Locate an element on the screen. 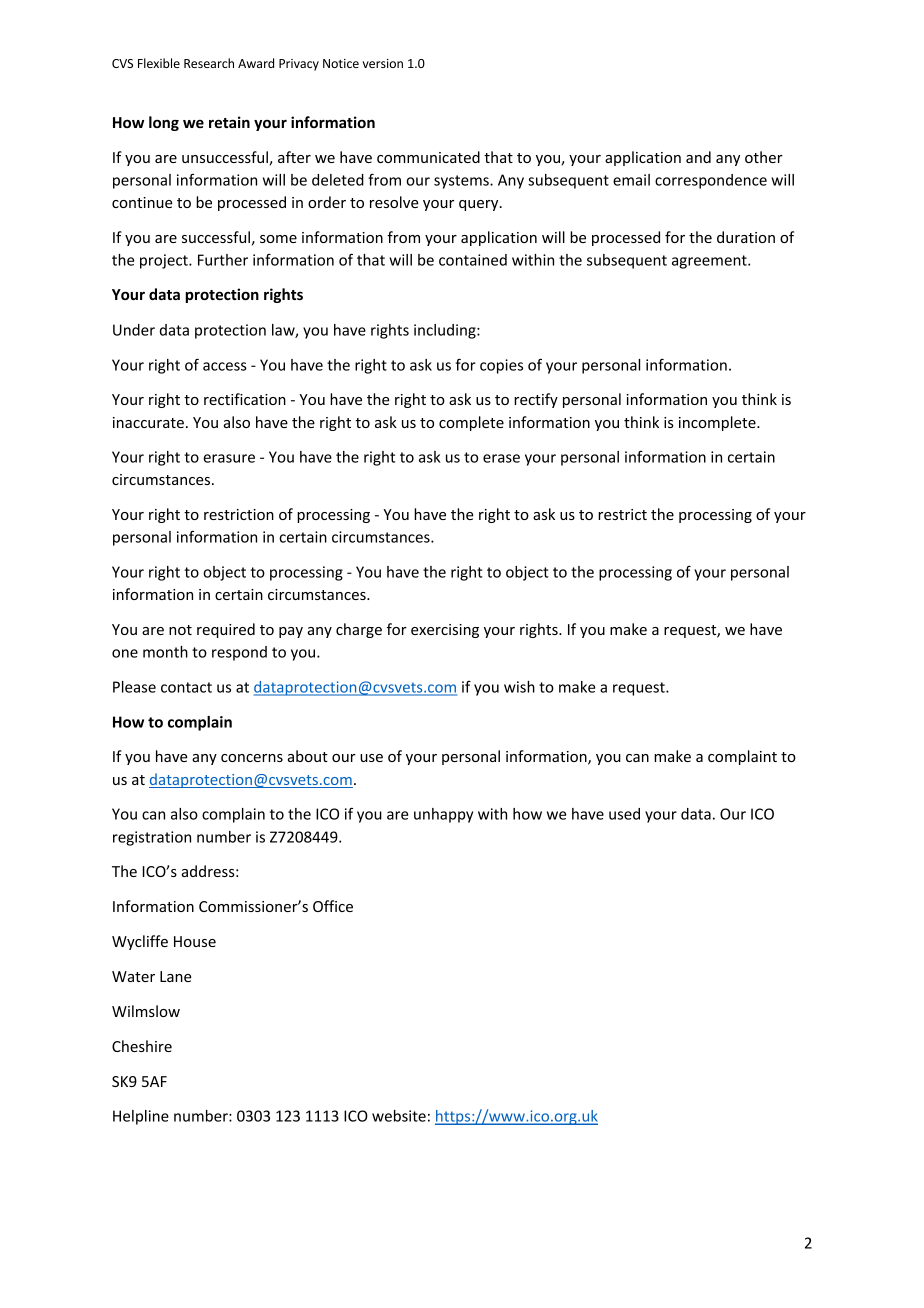 The height and width of the screenshot is (1308, 924). version is located at coordinates (382, 63).
